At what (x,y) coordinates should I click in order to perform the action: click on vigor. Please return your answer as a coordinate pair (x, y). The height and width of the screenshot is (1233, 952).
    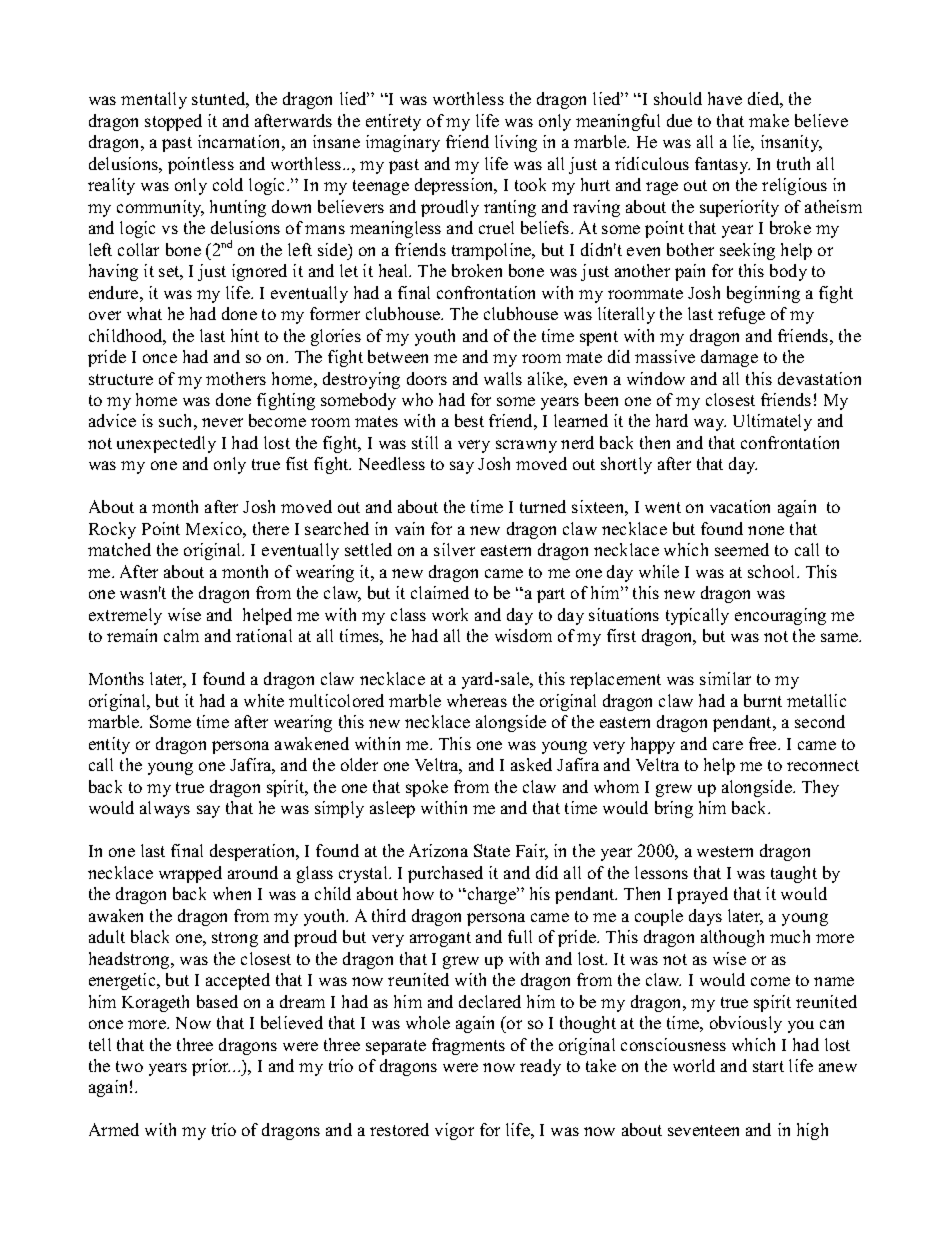
    Looking at the image, I should click on (454, 1131).
